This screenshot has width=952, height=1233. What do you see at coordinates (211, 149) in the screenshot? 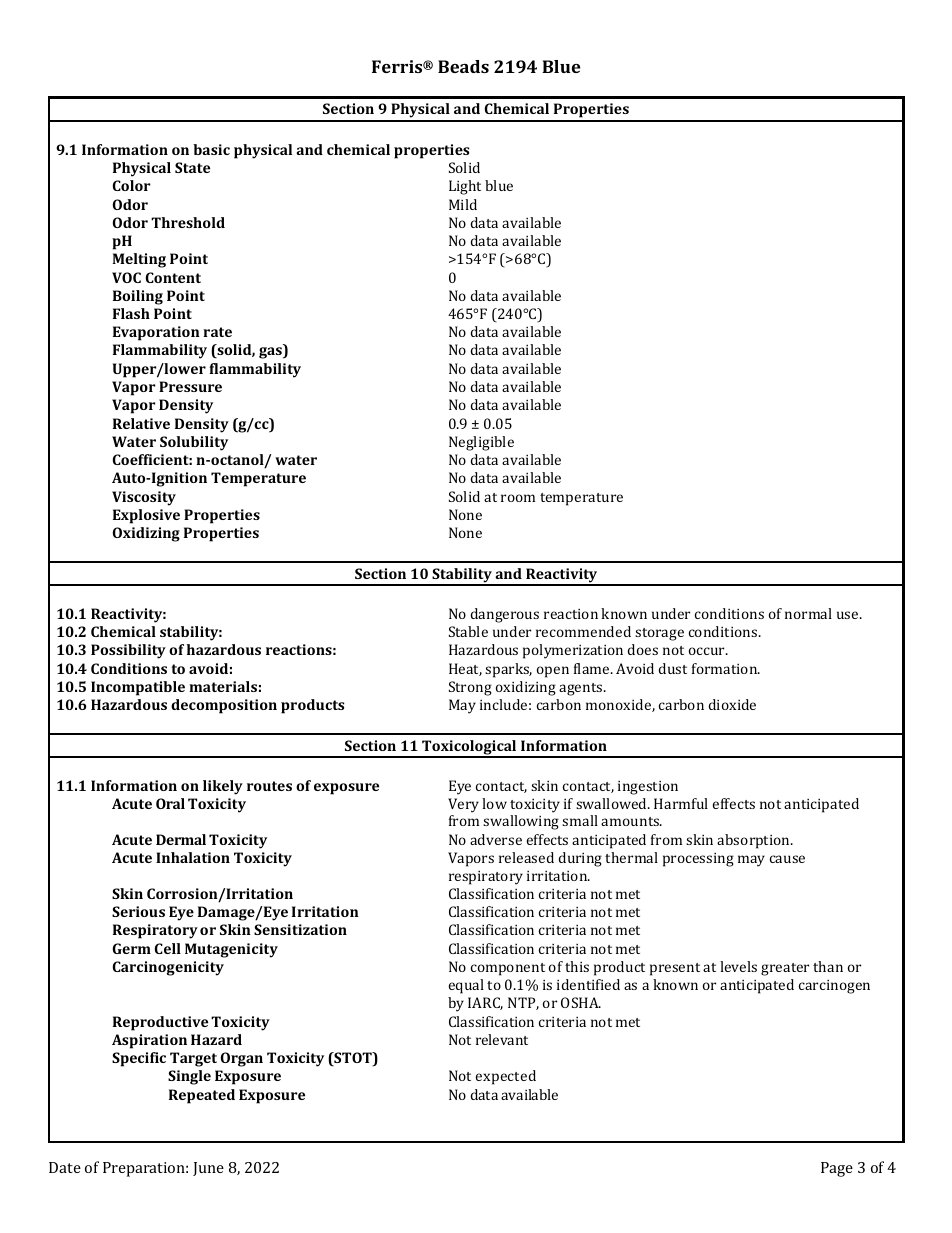
I see `basic` at bounding box center [211, 149].
